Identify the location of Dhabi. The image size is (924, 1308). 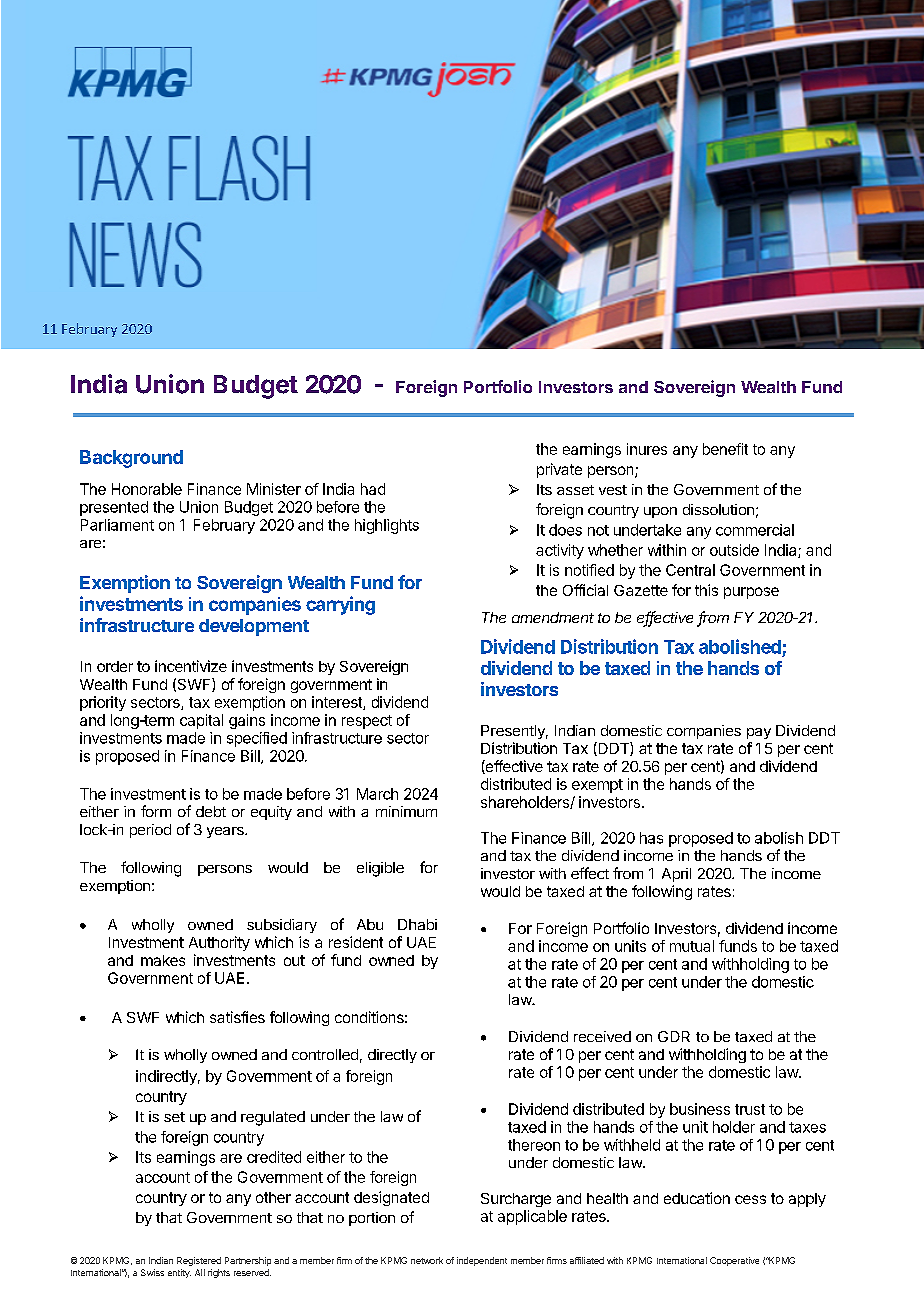
(417, 924).
